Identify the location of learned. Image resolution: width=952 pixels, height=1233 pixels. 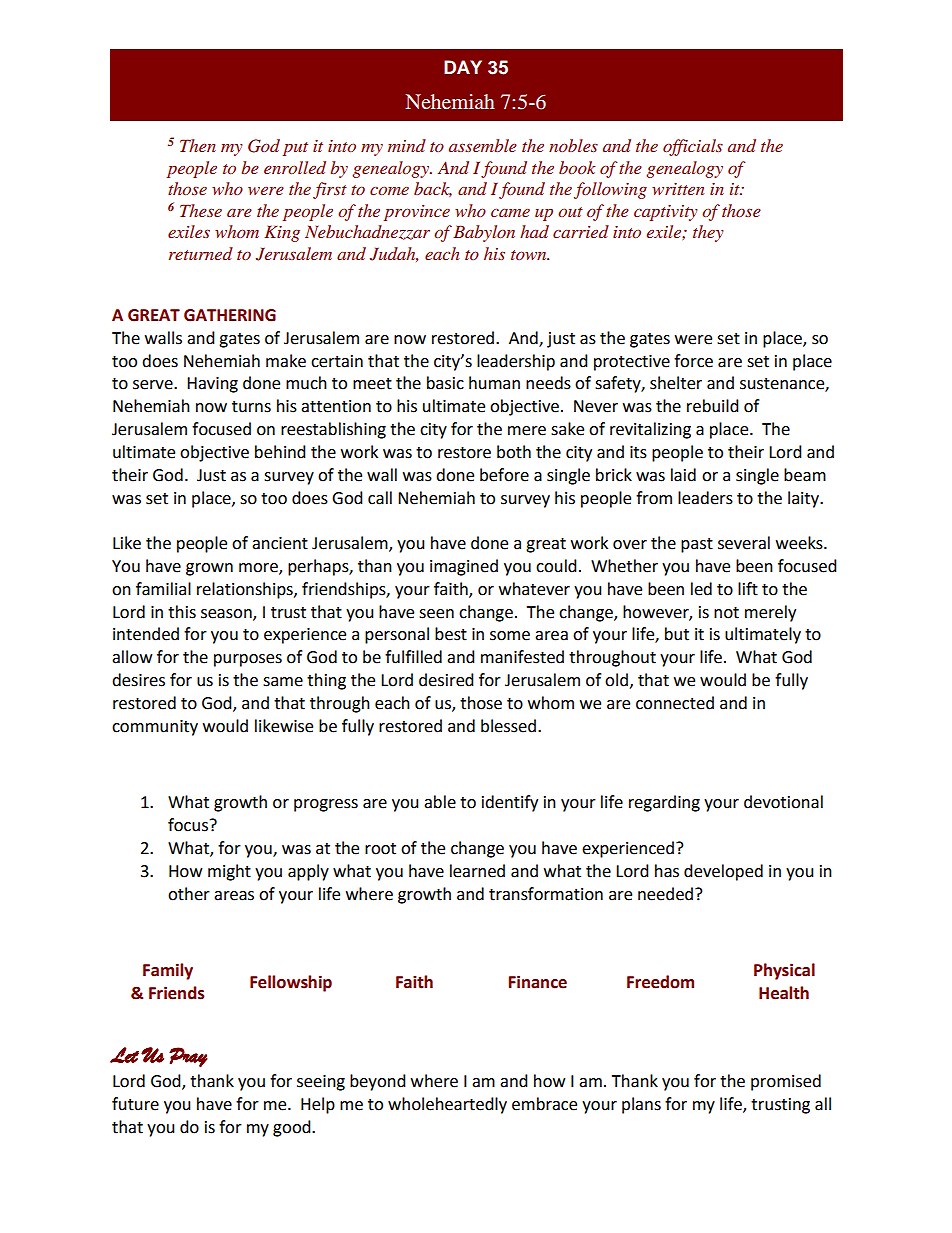
(477, 871).
